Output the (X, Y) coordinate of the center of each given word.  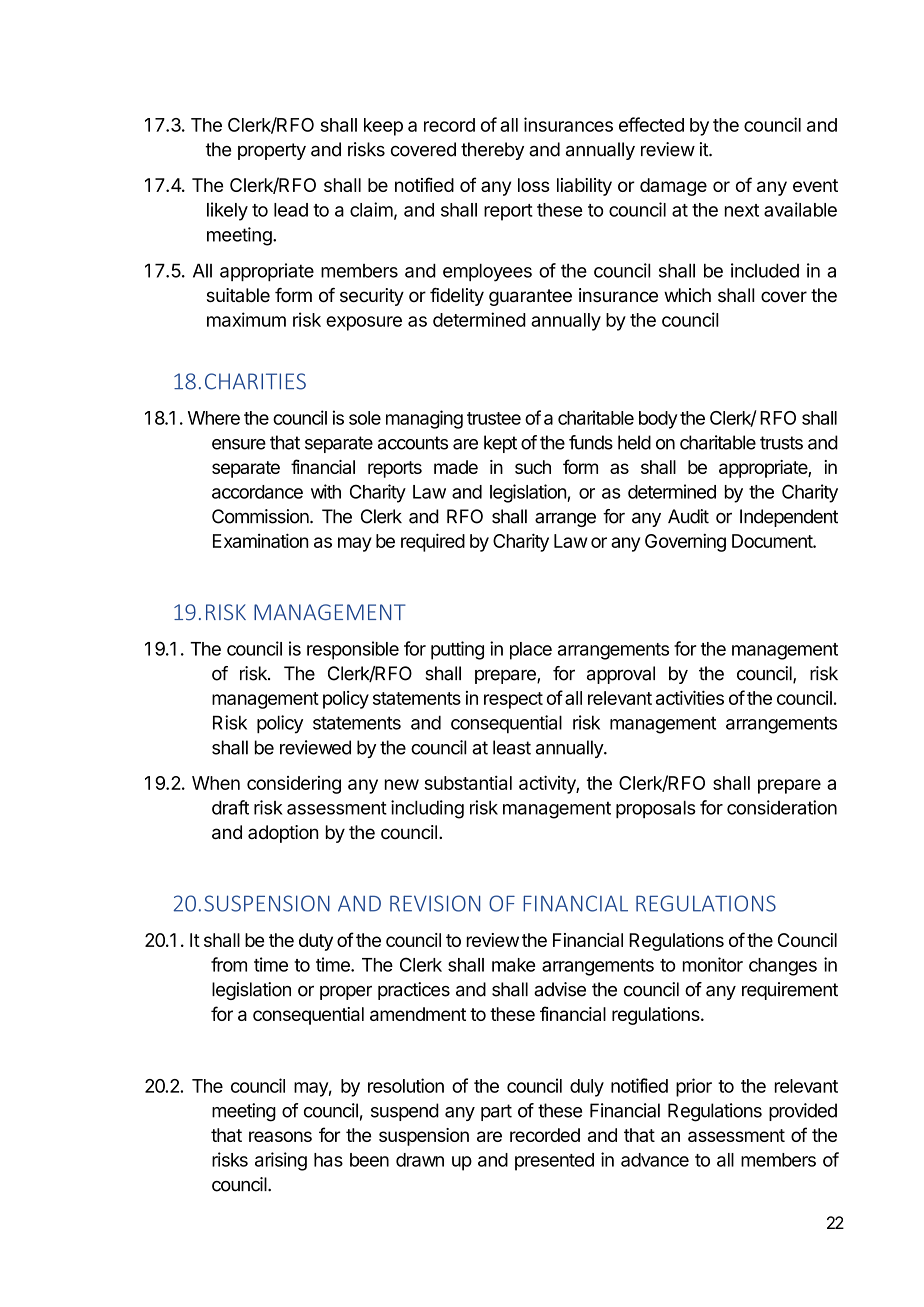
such (533, 467)
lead (291, 210)
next (742, 210)
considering (294, 785)
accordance (257, 492)
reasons (280, 1136)
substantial (468, 783)
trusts (781, 443)
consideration (782, 807)
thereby (492, 151)
